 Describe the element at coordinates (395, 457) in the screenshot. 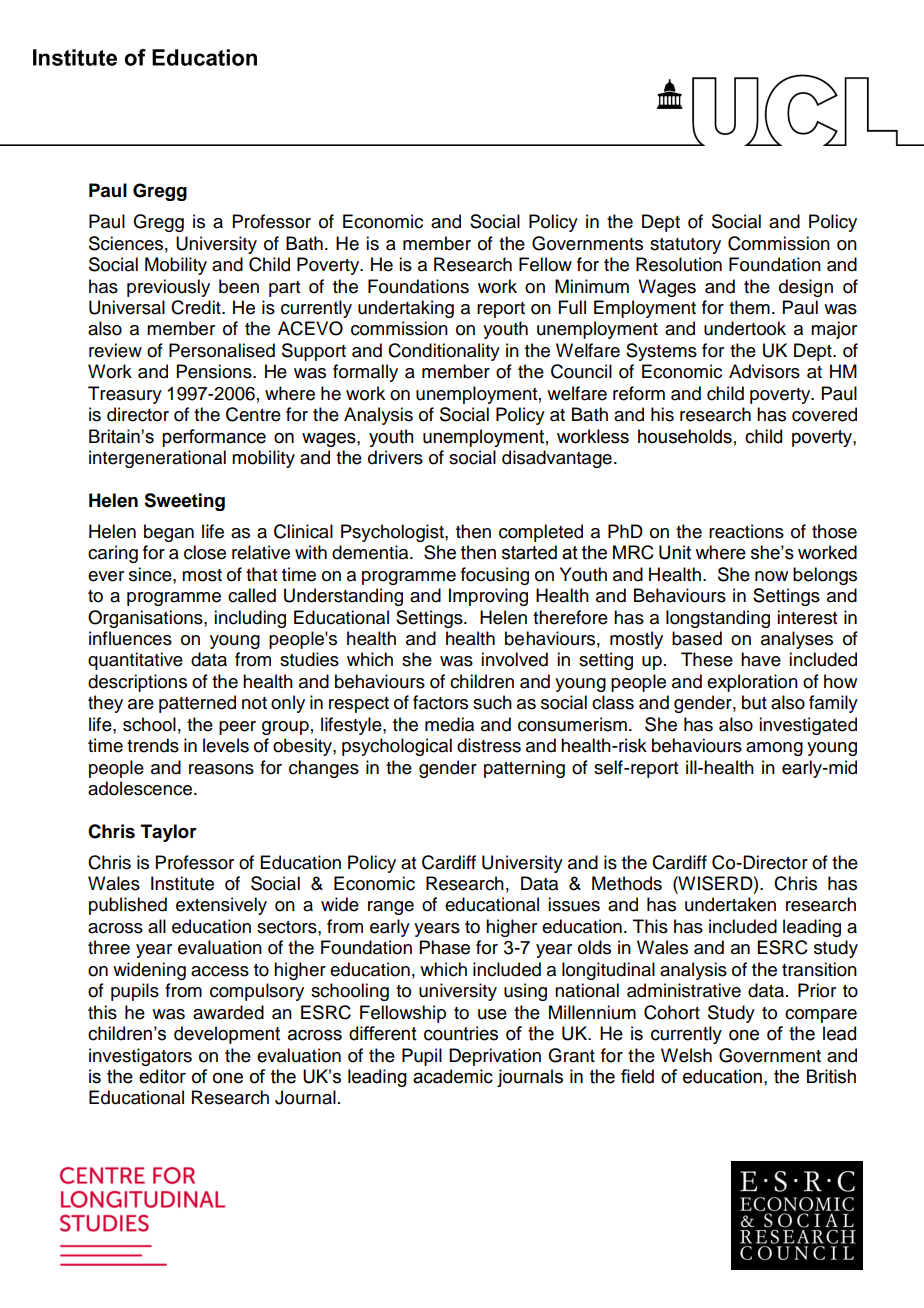

I see `drivers` at that location.
